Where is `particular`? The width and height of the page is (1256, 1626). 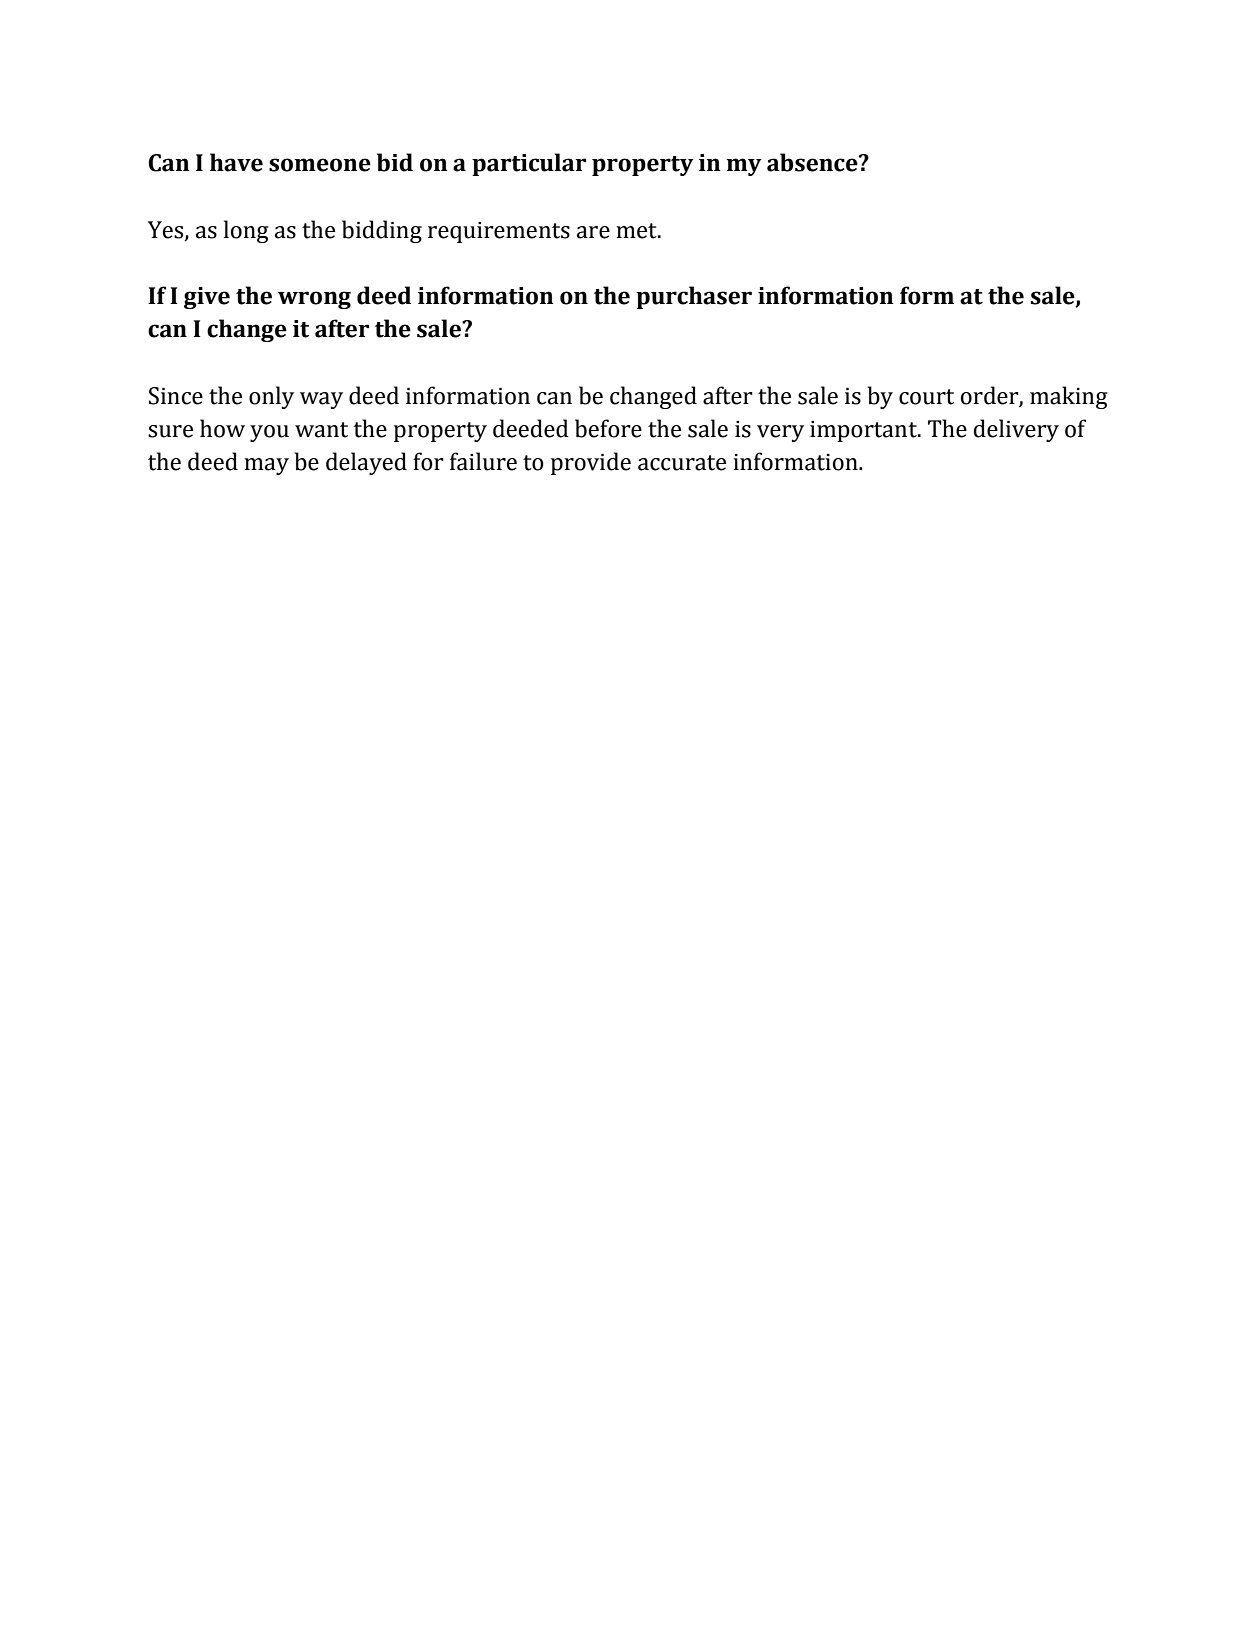
particular is located at coordinates (529, 164).
